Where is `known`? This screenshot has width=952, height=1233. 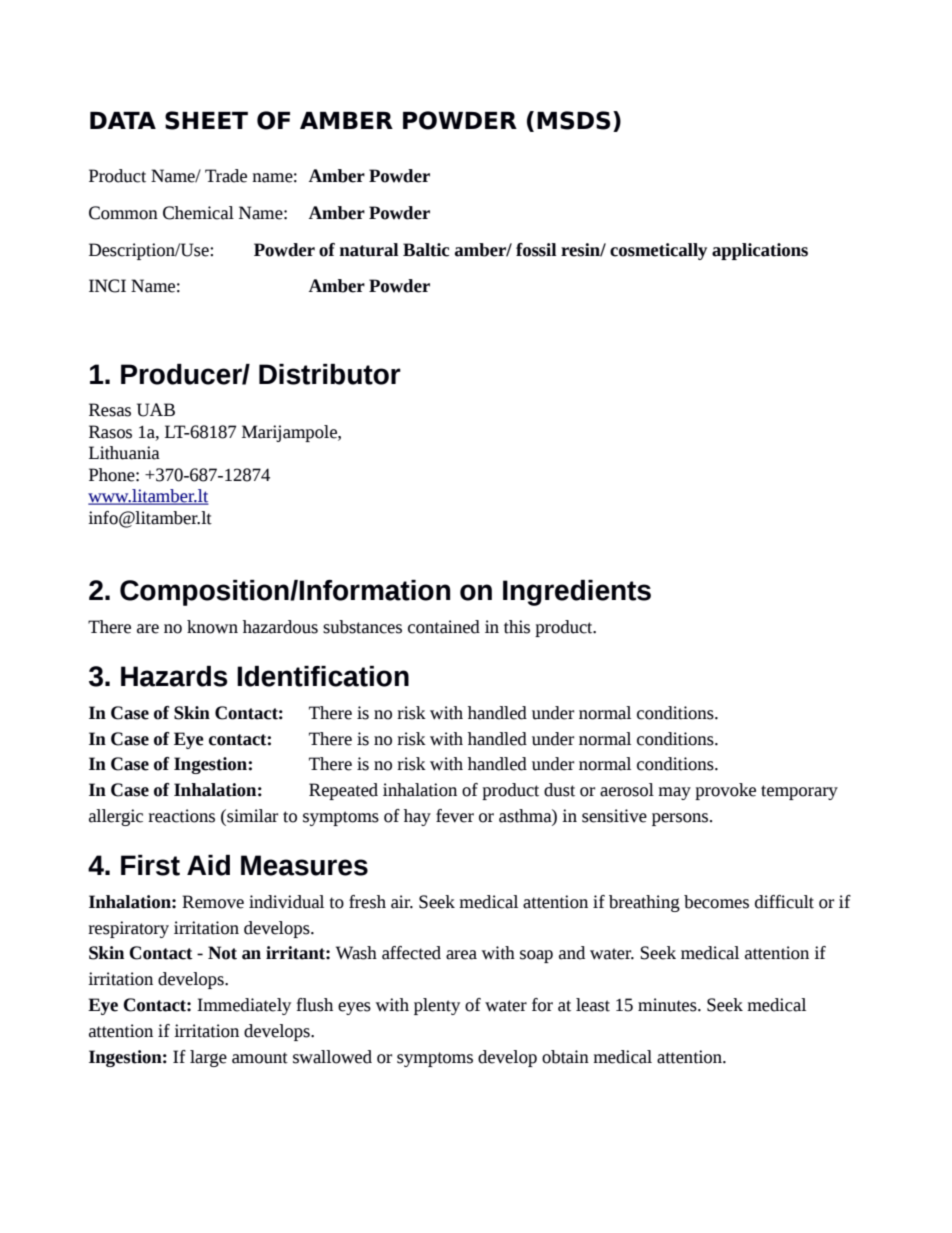 known is located at coordinates (212, 627).
